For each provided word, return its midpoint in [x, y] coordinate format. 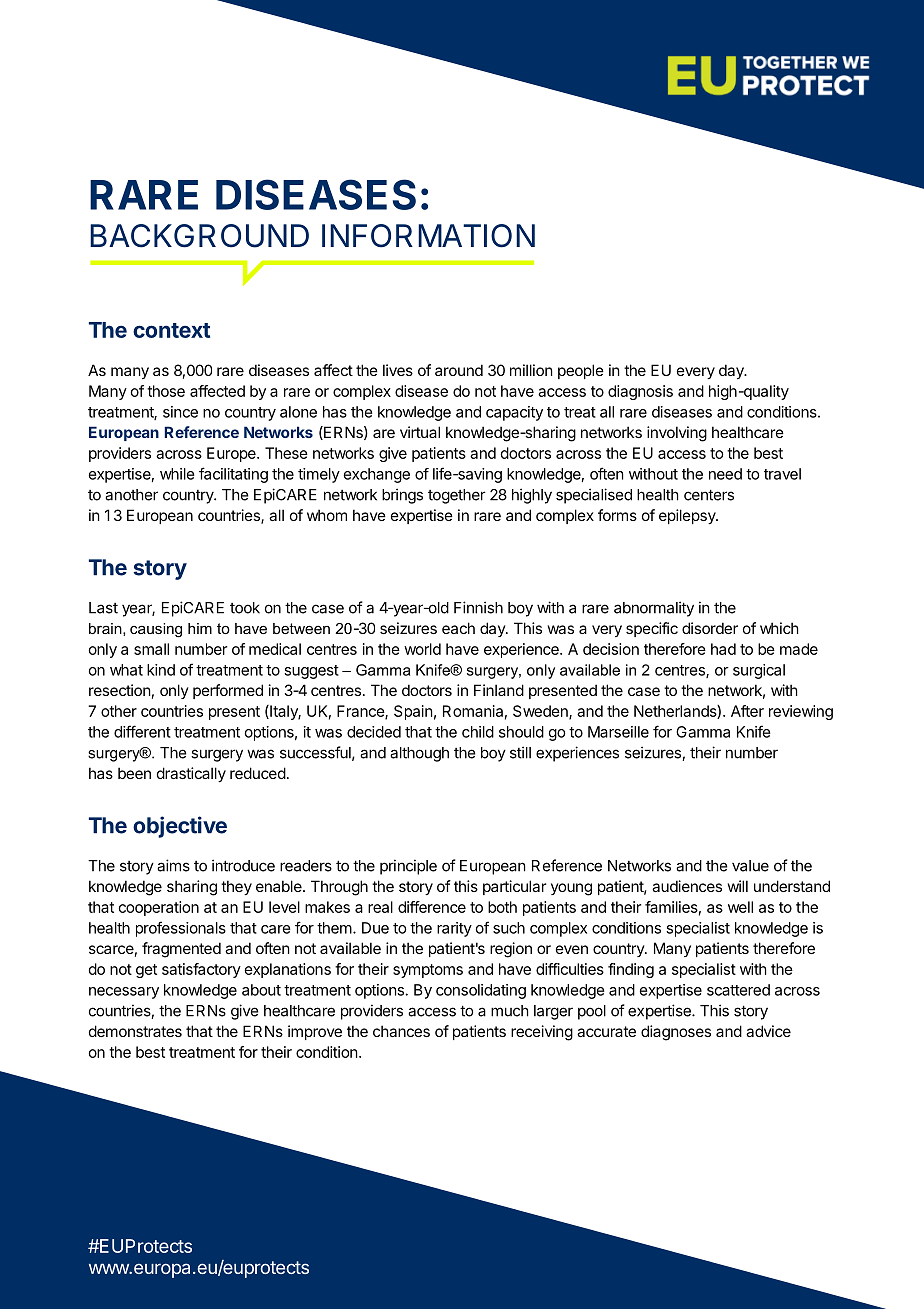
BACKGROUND [199, 236]
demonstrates [135, 1031]
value [750, 866]
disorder [710, 628]
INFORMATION [428, 236]
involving [677, 434]
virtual [420, 432]
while [177, 474]
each [458, 628]
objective [180, 827]
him [200, 628]
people [581, 371]
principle [408, 867]
